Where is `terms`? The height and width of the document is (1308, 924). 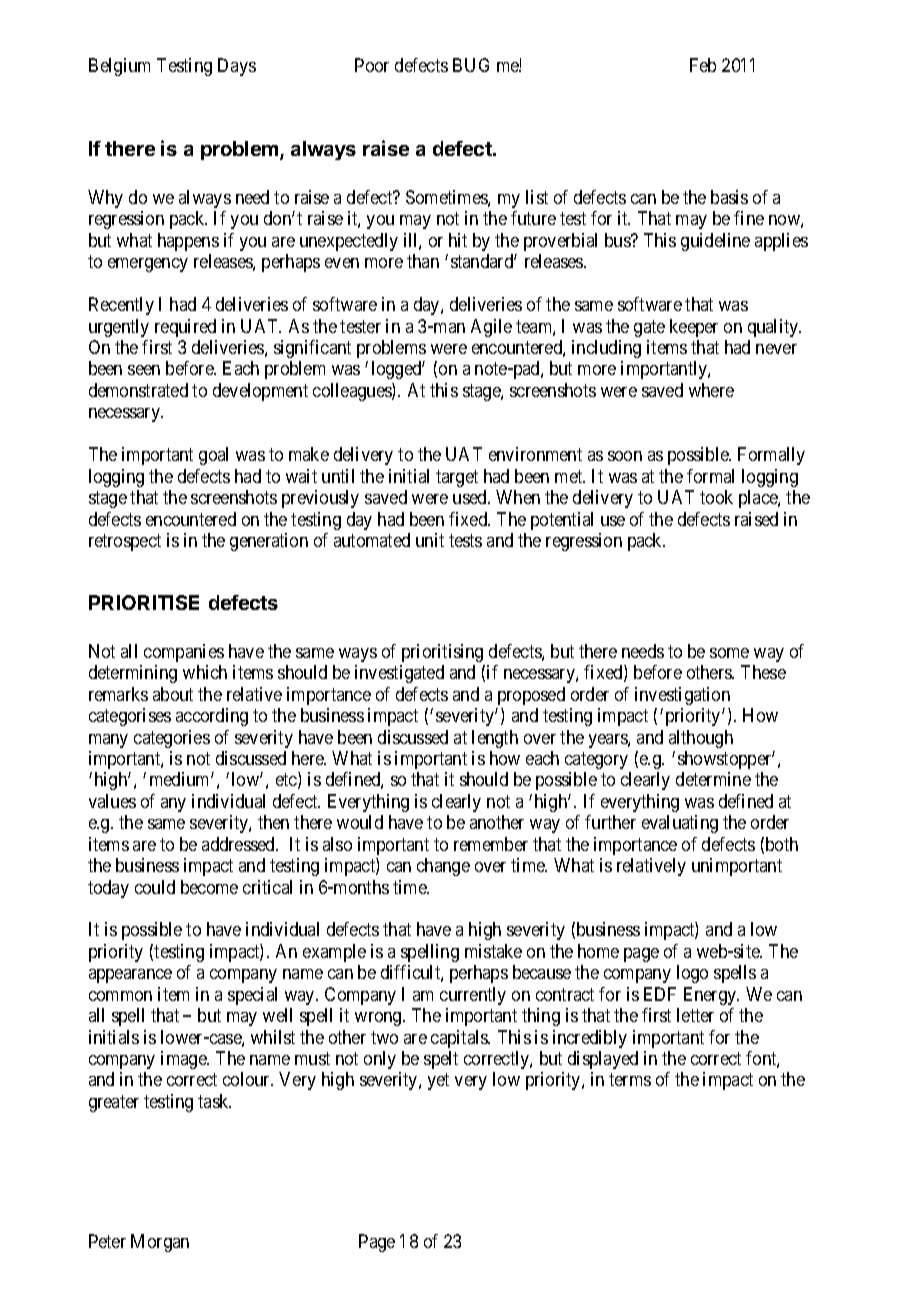
terms is located at coordinates (630, 1080).
